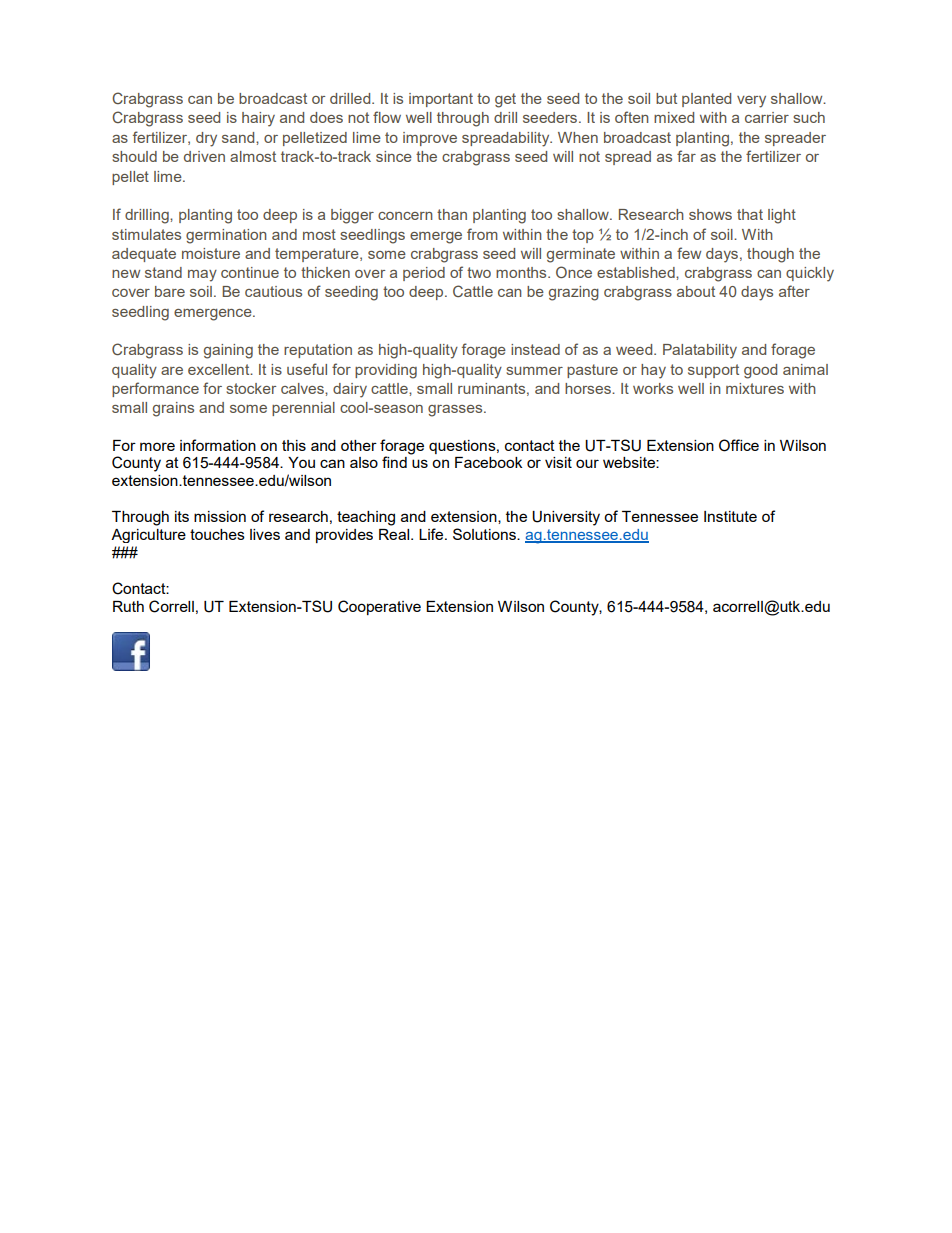 The image size is (952, 1233). Describe the element at coordinates (228, 351) in the document. I see `gaining` at that location.
